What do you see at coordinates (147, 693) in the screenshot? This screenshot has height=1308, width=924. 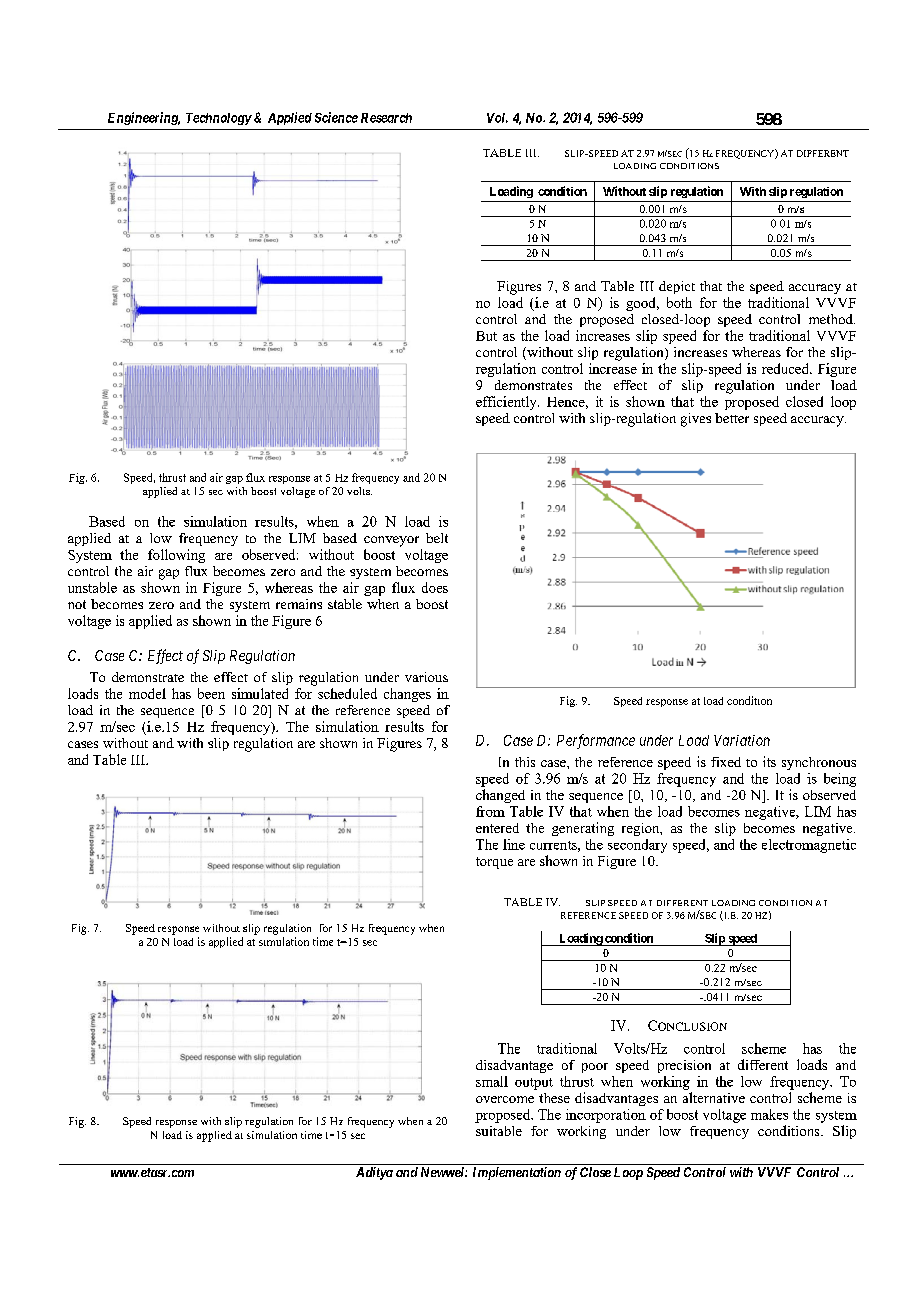 I see `model` at bounding box center [147, 693].
